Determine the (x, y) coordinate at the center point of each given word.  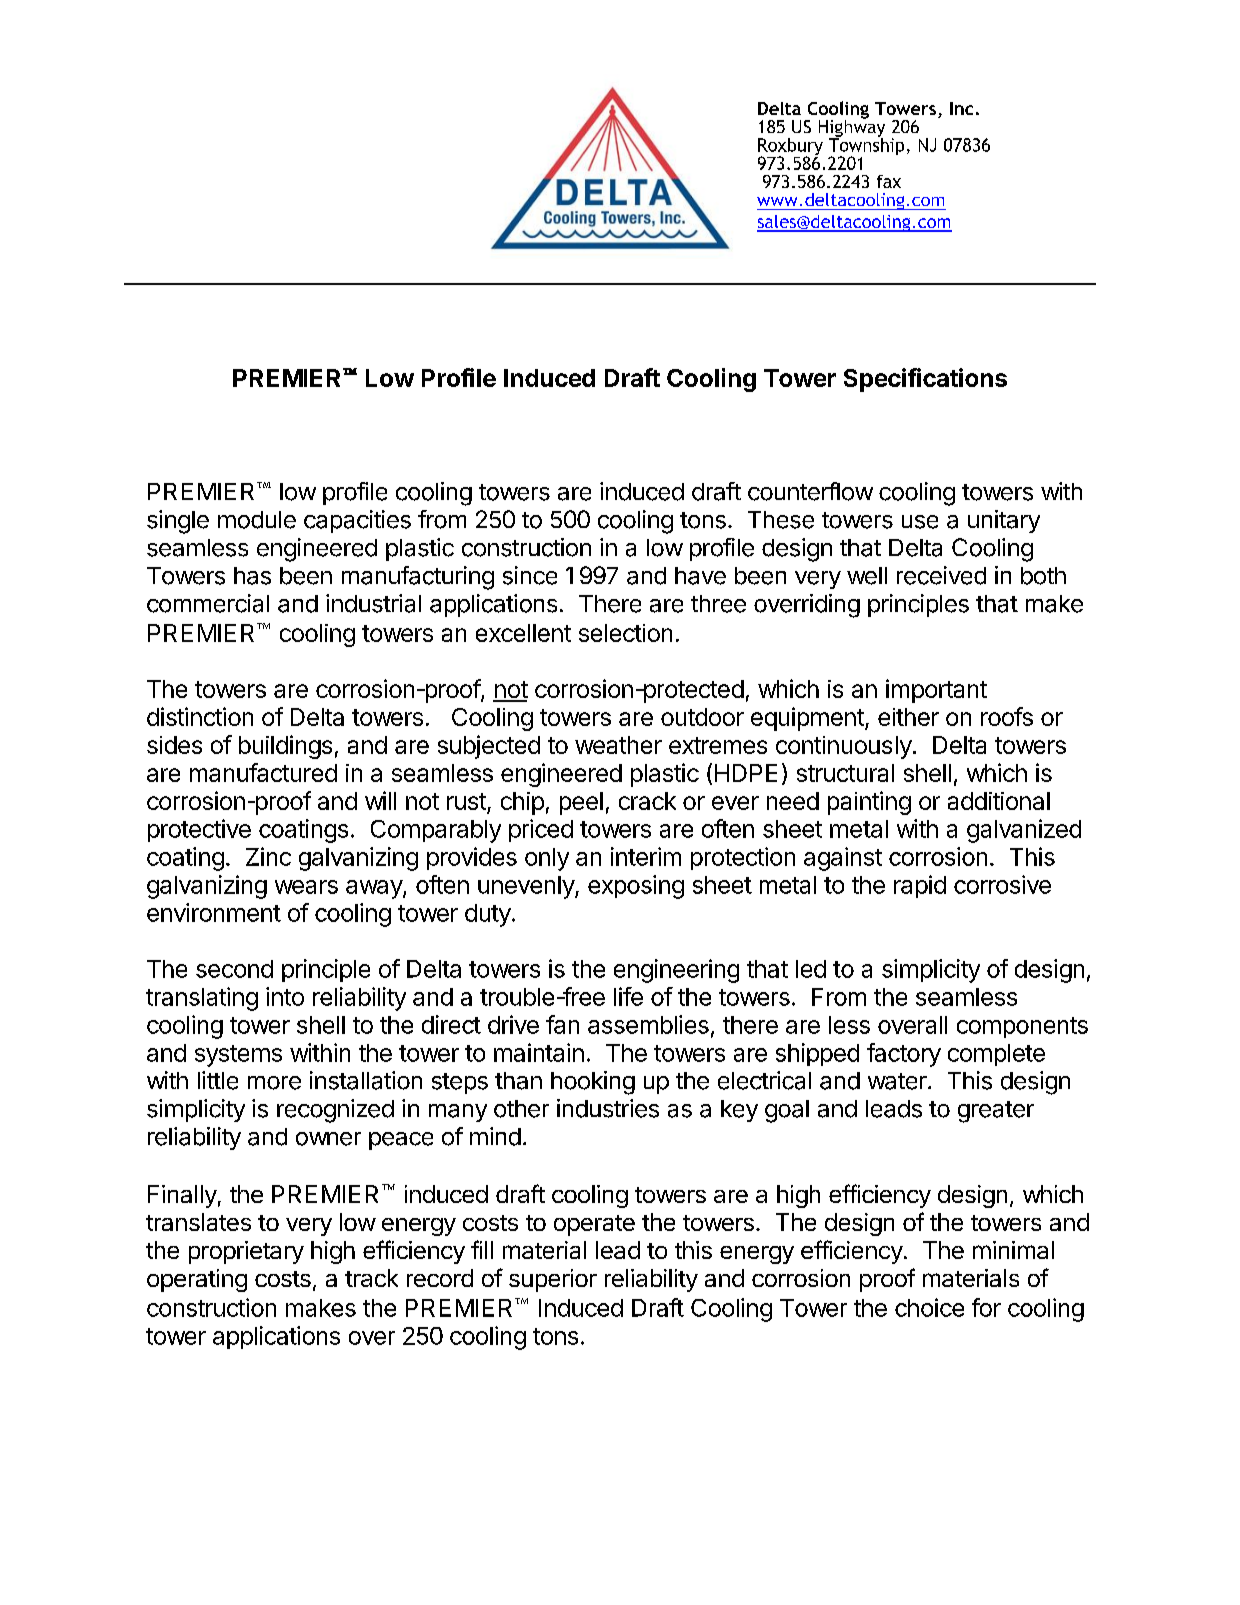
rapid (920, 886)
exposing (636, 887)
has (252, 576)
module (257, 520)
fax (889, 181)
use (920, 522)
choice (929, 1307)
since (530, 575)
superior (553, 1280)
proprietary (246, 1252)
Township (866, 147)
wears (306, 887)
